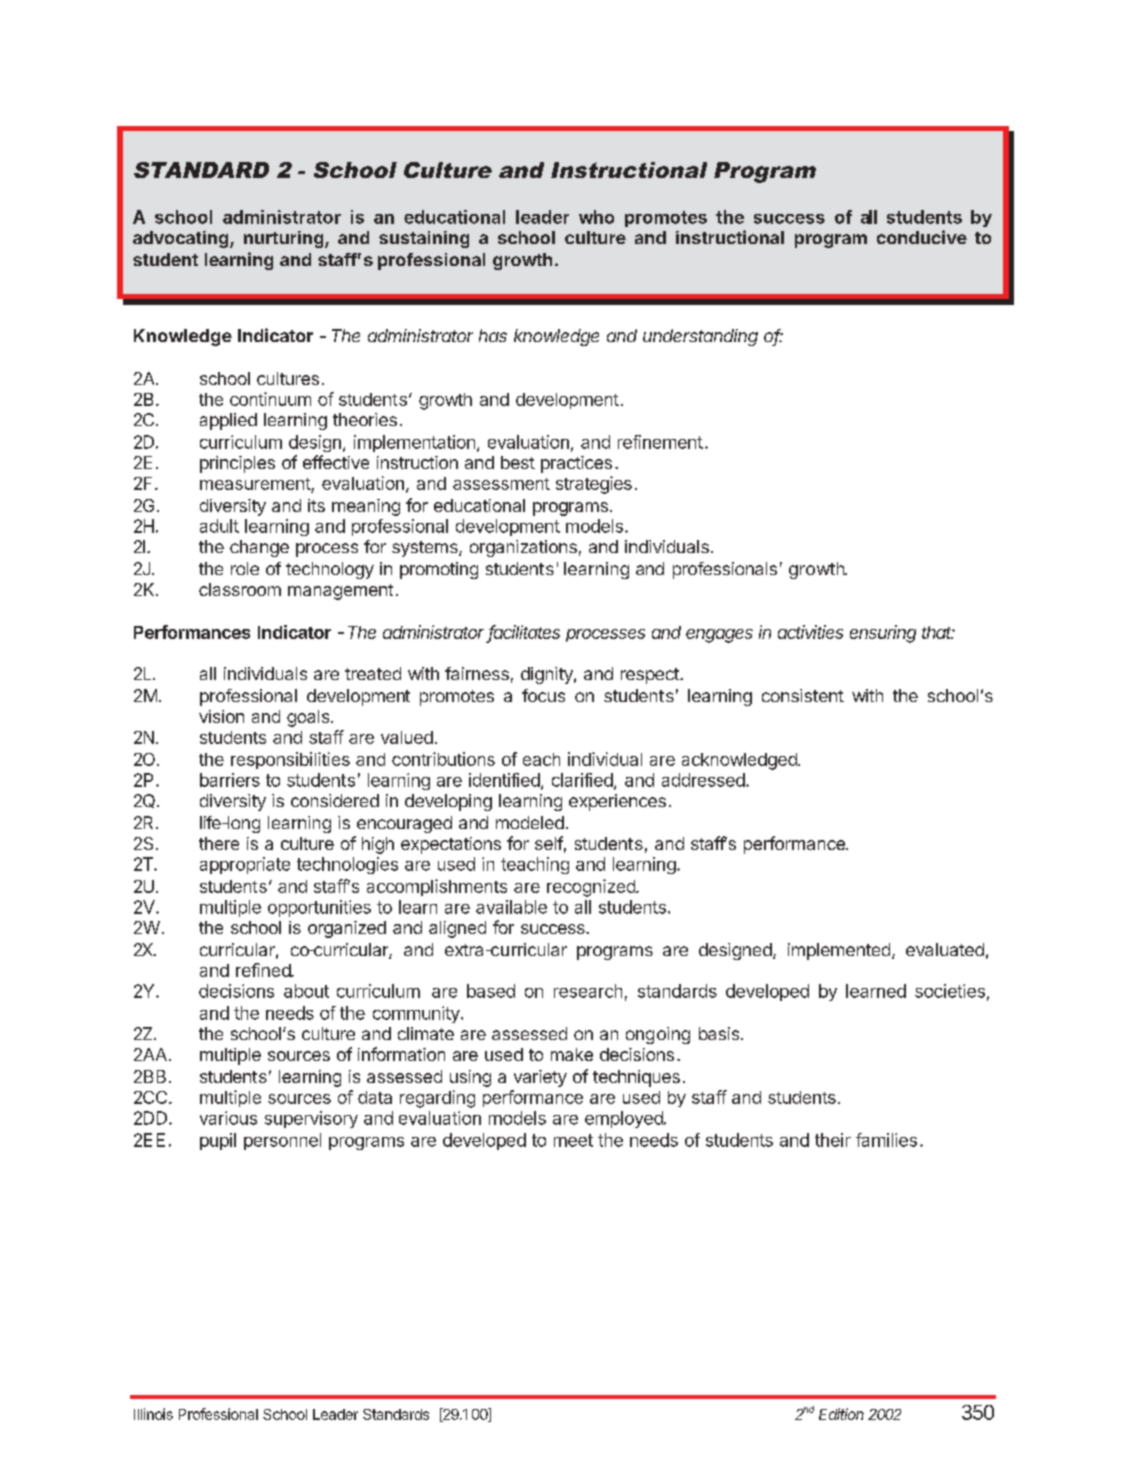  I want to click on there, so click(219, 843).
